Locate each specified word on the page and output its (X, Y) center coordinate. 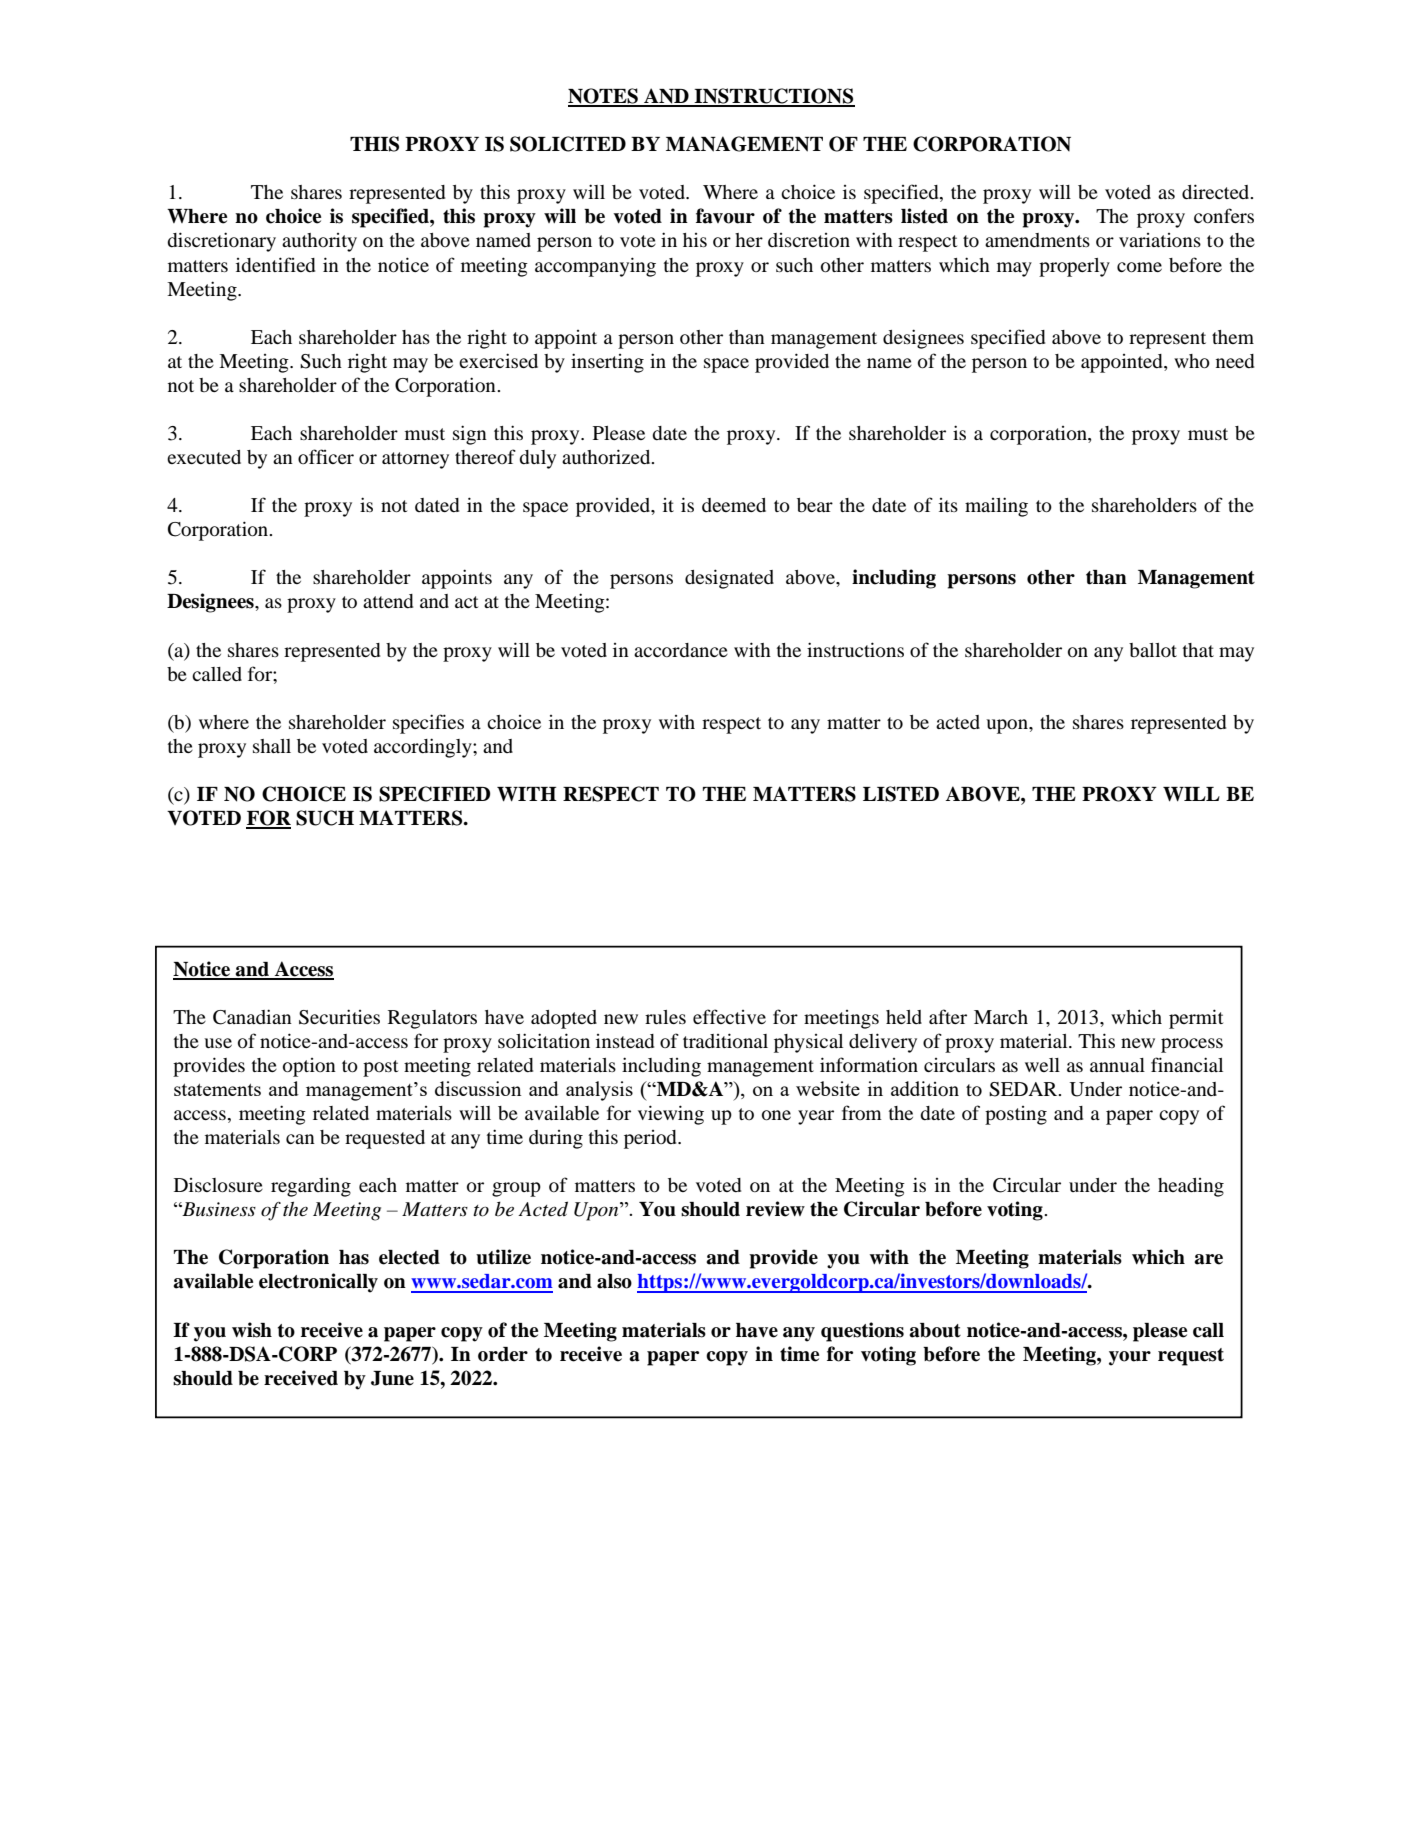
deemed (734, 505)
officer (326, 456)
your (1130, 1358)
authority (319, 242)
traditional (725, 1041)
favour (725, 216)
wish (252, 1330)
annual (1117, 1065)
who (1192, 361)
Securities (339, 1017)
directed (1217, 191)
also (614, 1281)
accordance (681, 650)
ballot (1153, 650)
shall (272, 746)
